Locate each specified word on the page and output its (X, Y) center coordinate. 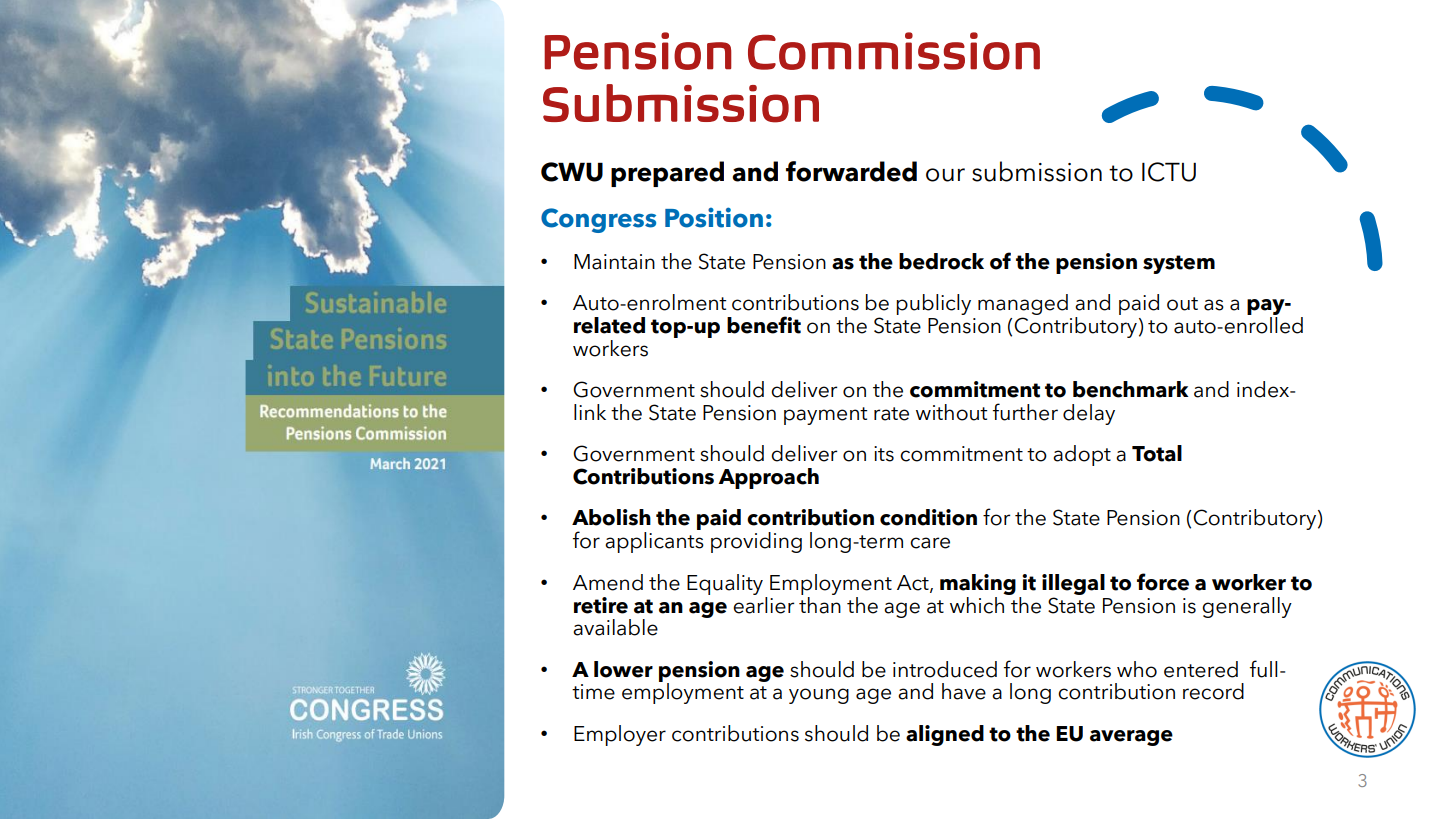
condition (928, 517)
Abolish (611, 517)
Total (1157, 453)
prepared (667, 174)
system (1179, 264)
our (945, 175)
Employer (620, 735)
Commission (894, 51)
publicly (933, 304)
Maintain (614, 262)
